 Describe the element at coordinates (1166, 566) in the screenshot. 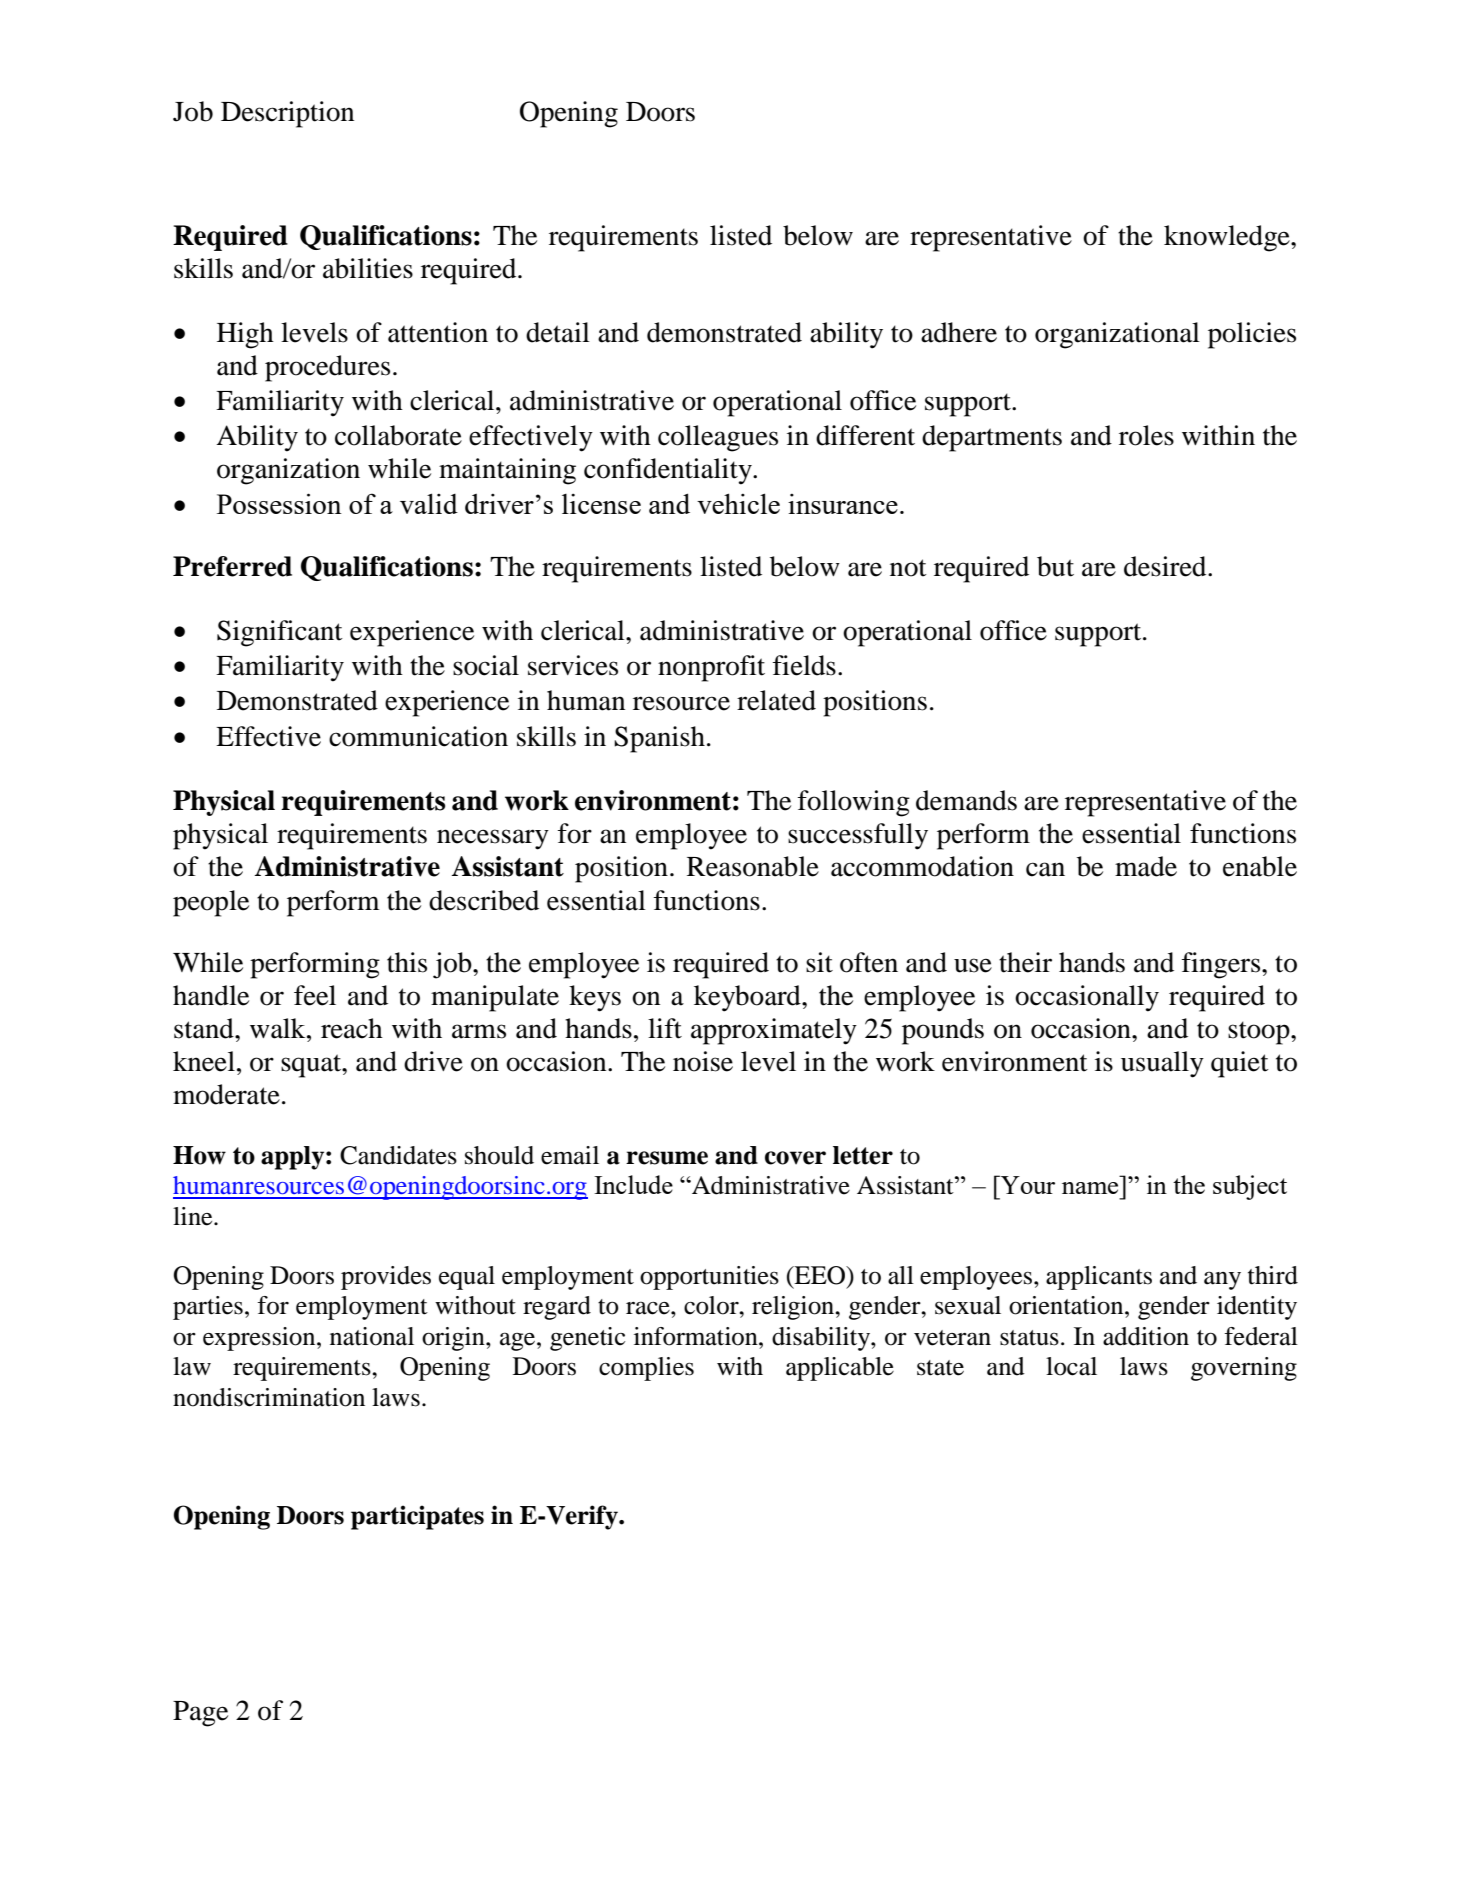

I see `desired` at that location.
